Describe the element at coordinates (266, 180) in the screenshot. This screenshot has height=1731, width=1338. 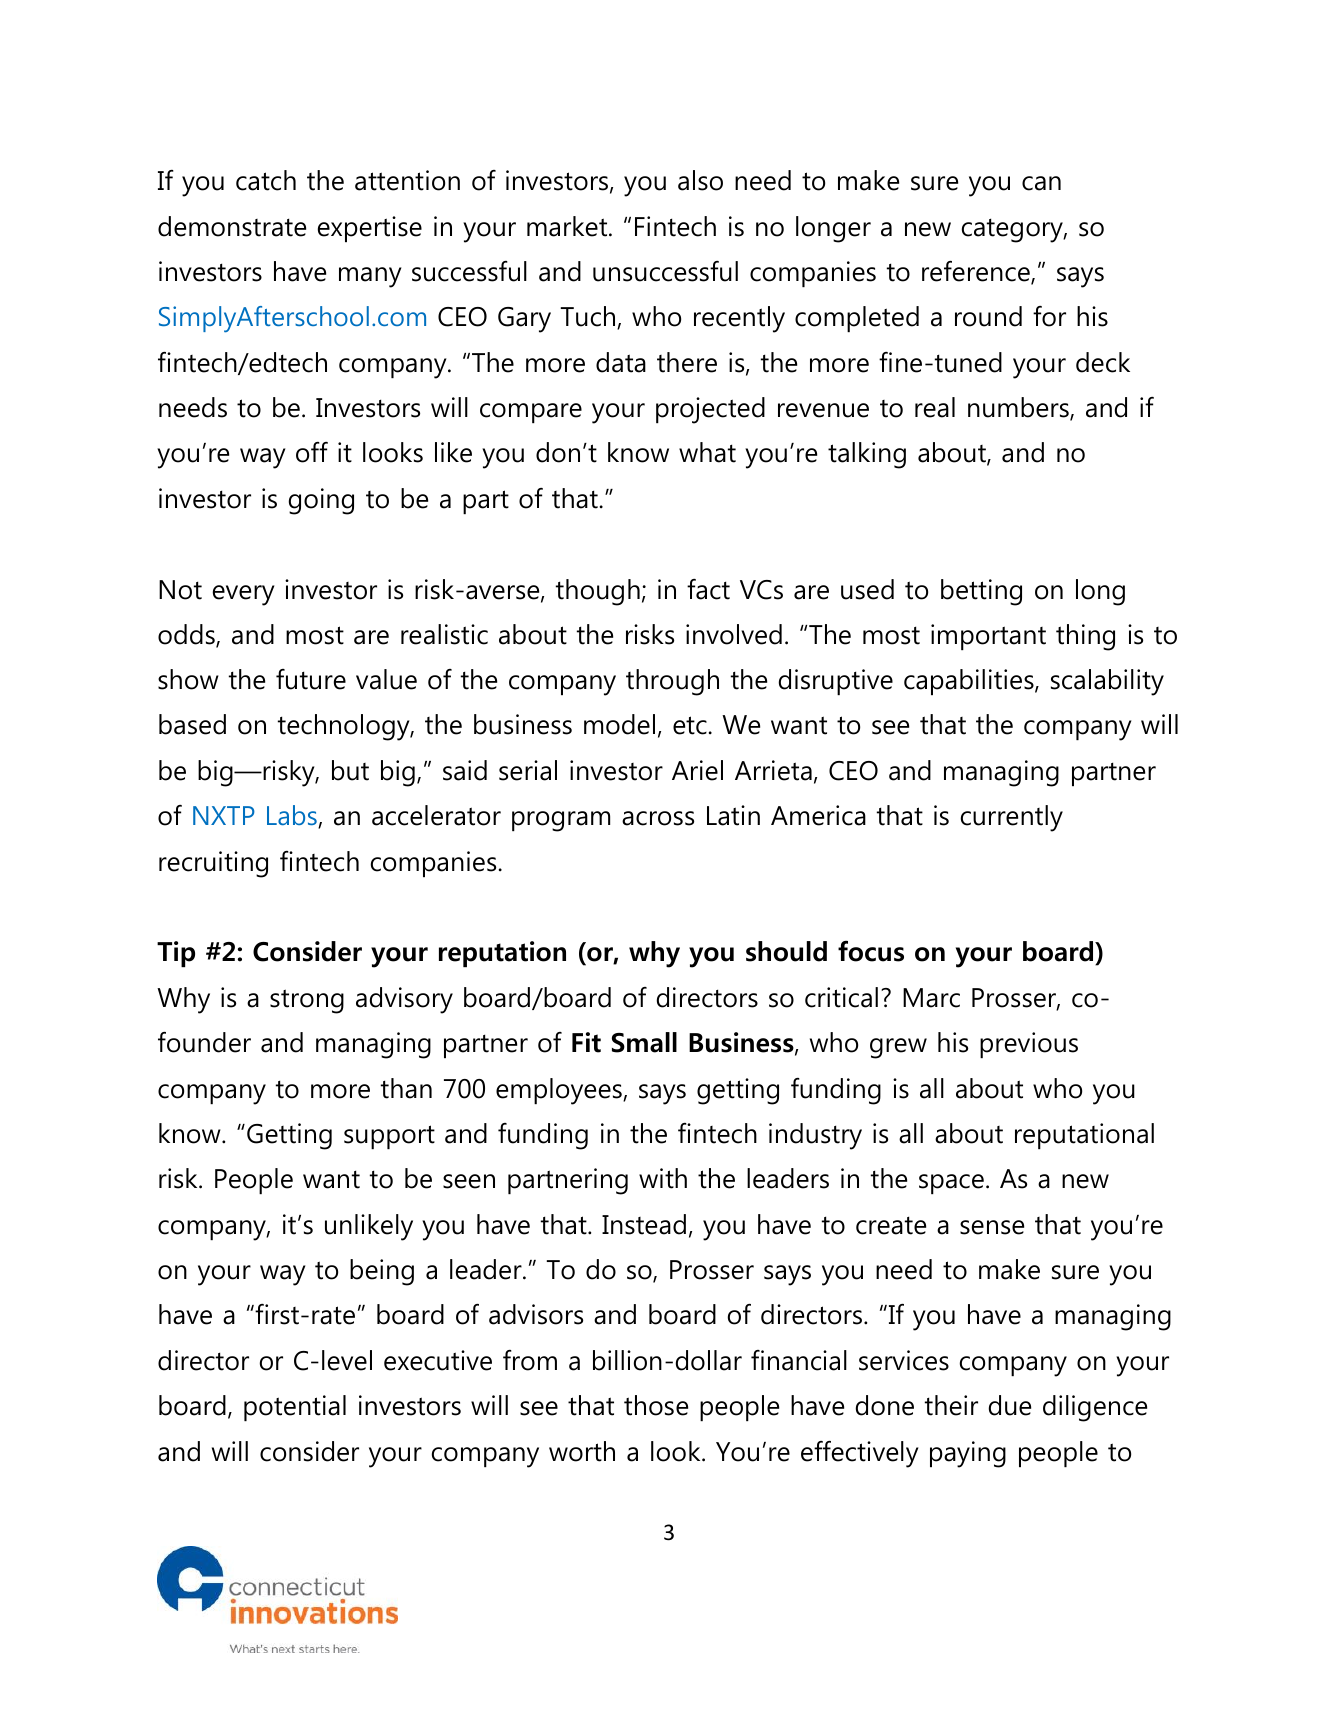
I see `catch` at that location.
